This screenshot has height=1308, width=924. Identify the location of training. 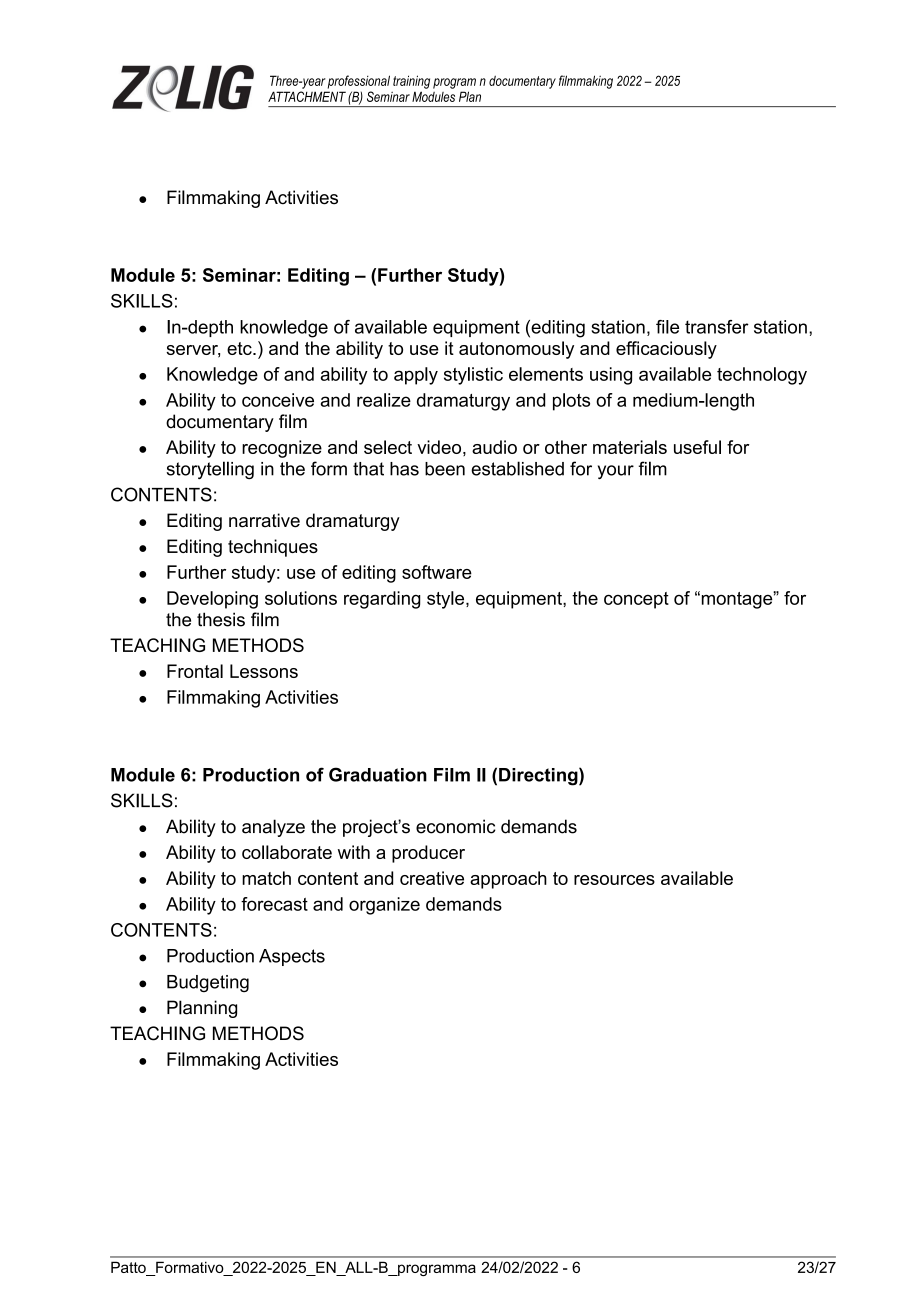
(411, 82).
